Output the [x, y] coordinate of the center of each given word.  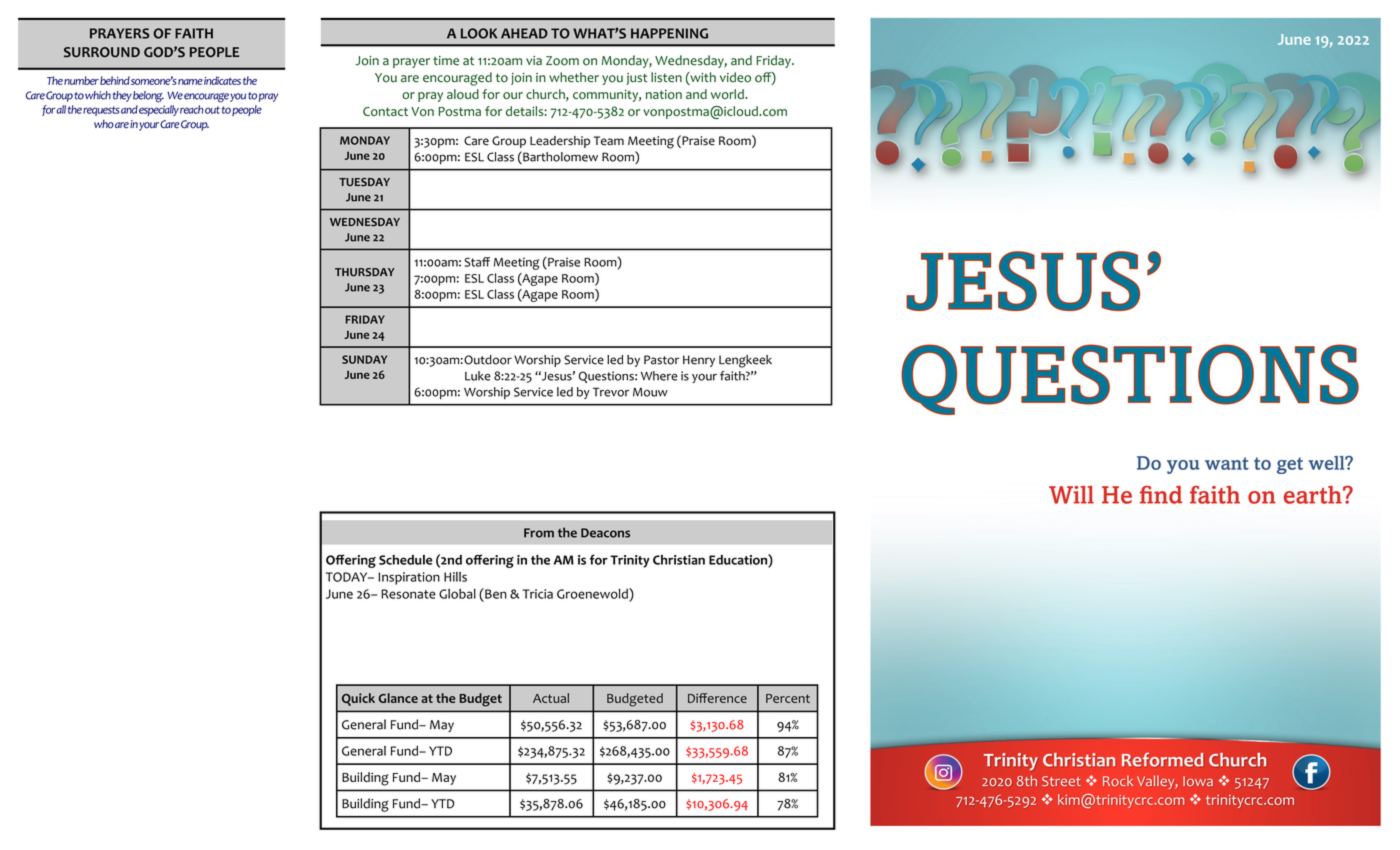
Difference [717, 698]
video [735, 77]
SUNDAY [364, 359]
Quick [358, 699]
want [1227, 463]
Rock [1118, 780]
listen [666, 77]
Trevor [611, 392]
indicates [222, 80]
